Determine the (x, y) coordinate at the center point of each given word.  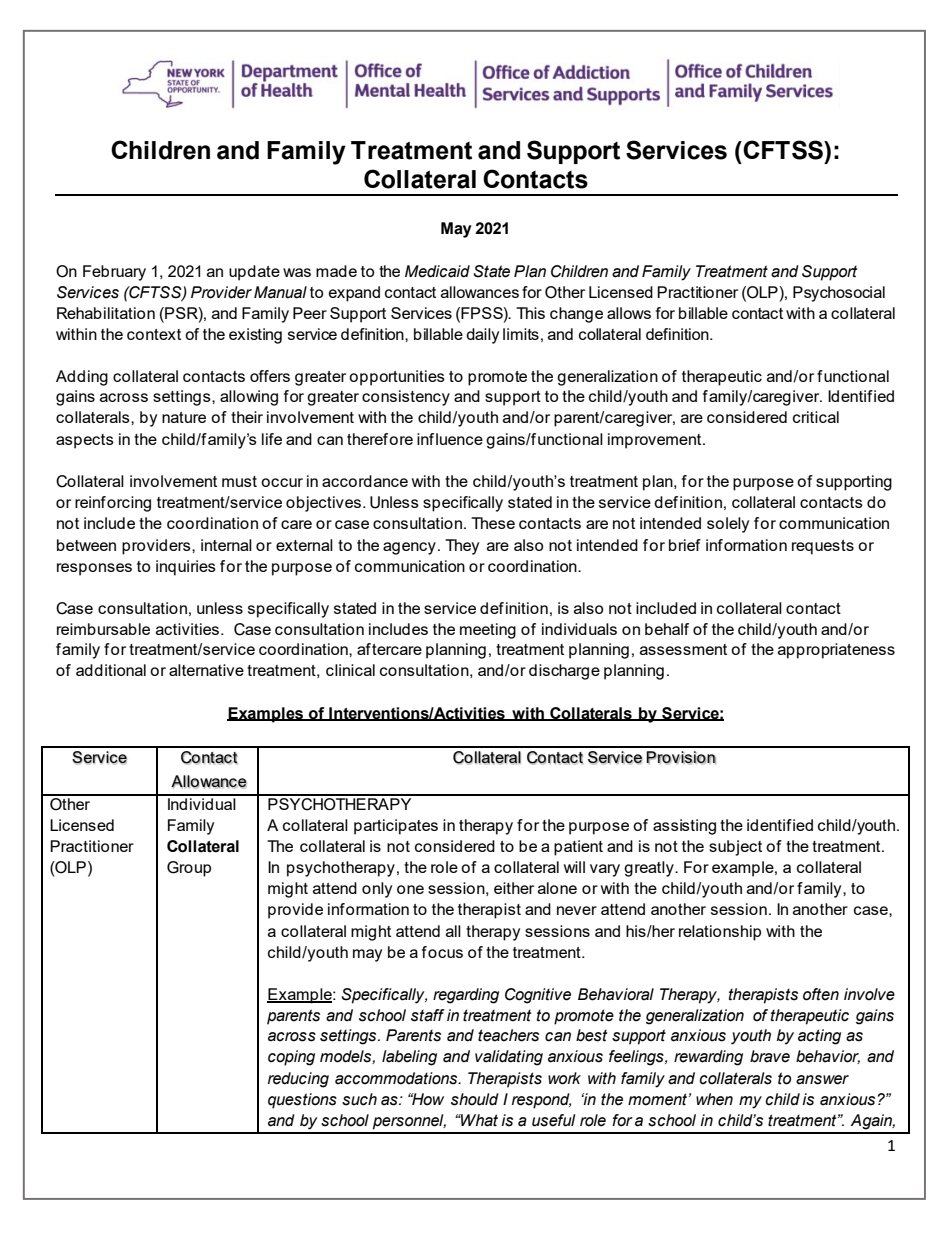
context (154, 334)
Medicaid (437, 271)
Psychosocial (839, 294)
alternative (206, 670)
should (475, 1099)
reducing (298, 1080)
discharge (564, 672)
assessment (683, 649)
